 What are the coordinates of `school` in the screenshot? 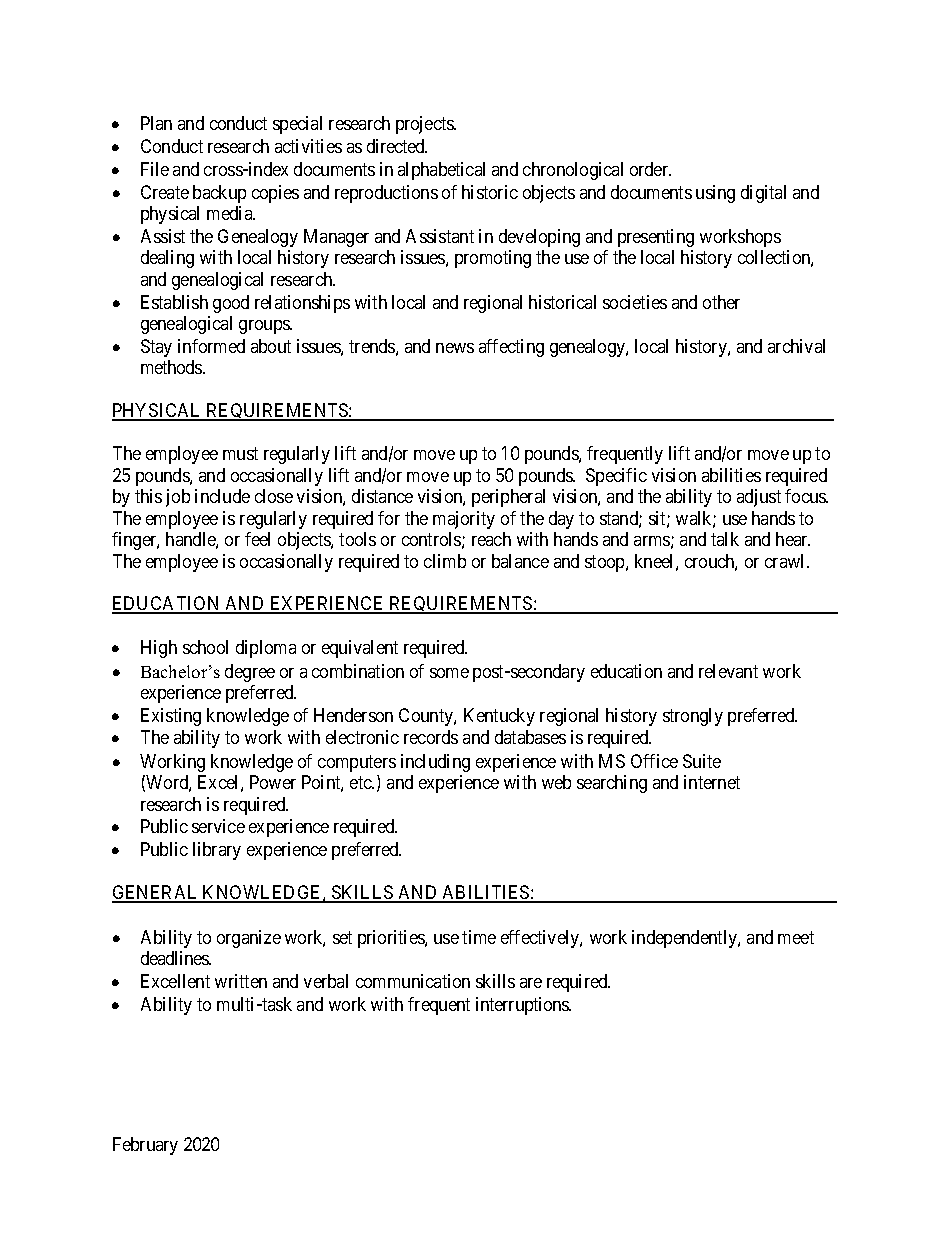 It's located at (205, 647).
